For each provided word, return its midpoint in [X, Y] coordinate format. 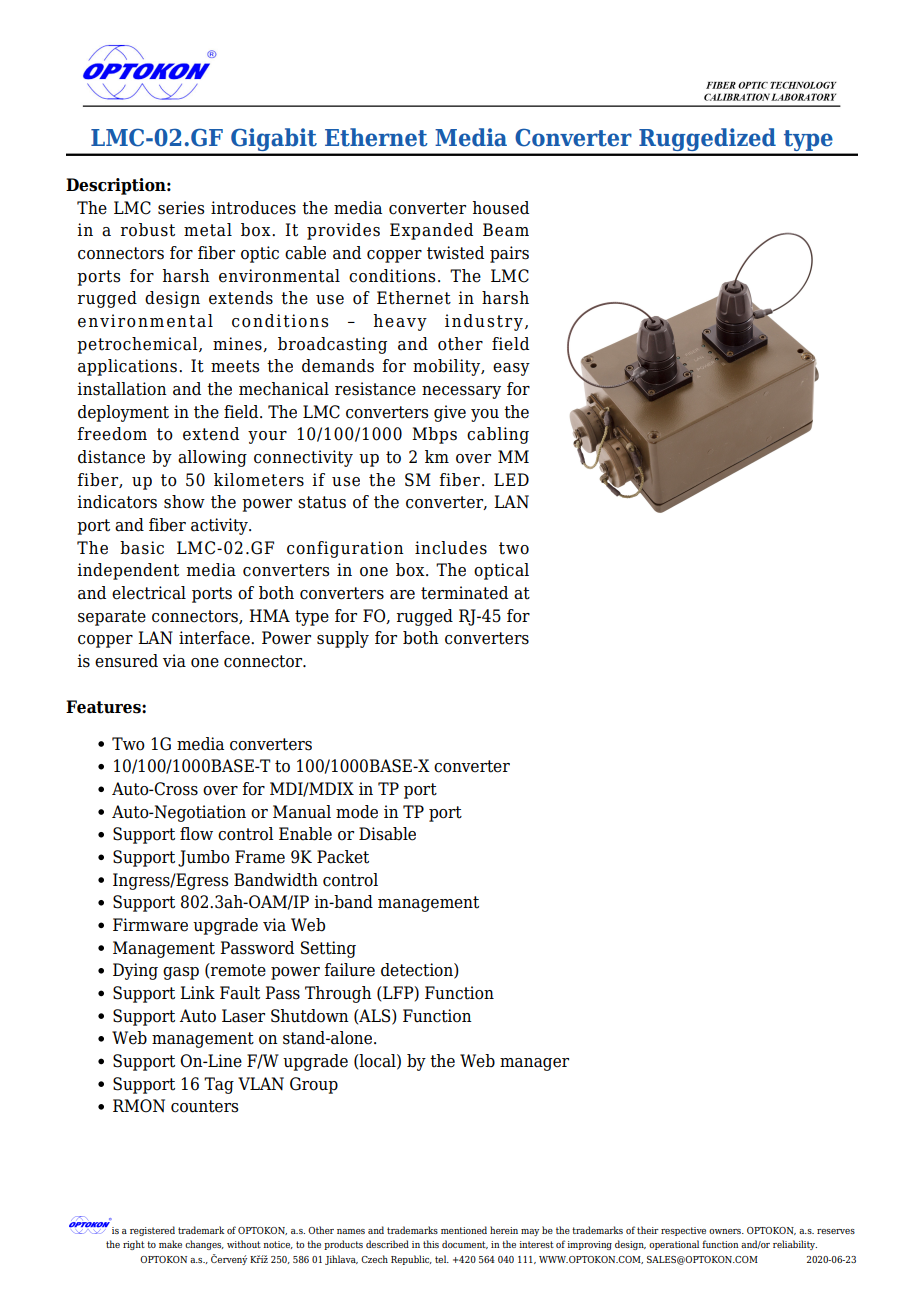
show [184, 502]
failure [349, 970]
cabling [498, 435]
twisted [455, 253]
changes [204, 1245]
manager [534, 1064]
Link [197, 992]
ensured [126, 661]
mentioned [464, 1230]
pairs [509, 254]
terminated [464, 593]
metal [208, 230]
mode [357, 812]
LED [511, 479]
